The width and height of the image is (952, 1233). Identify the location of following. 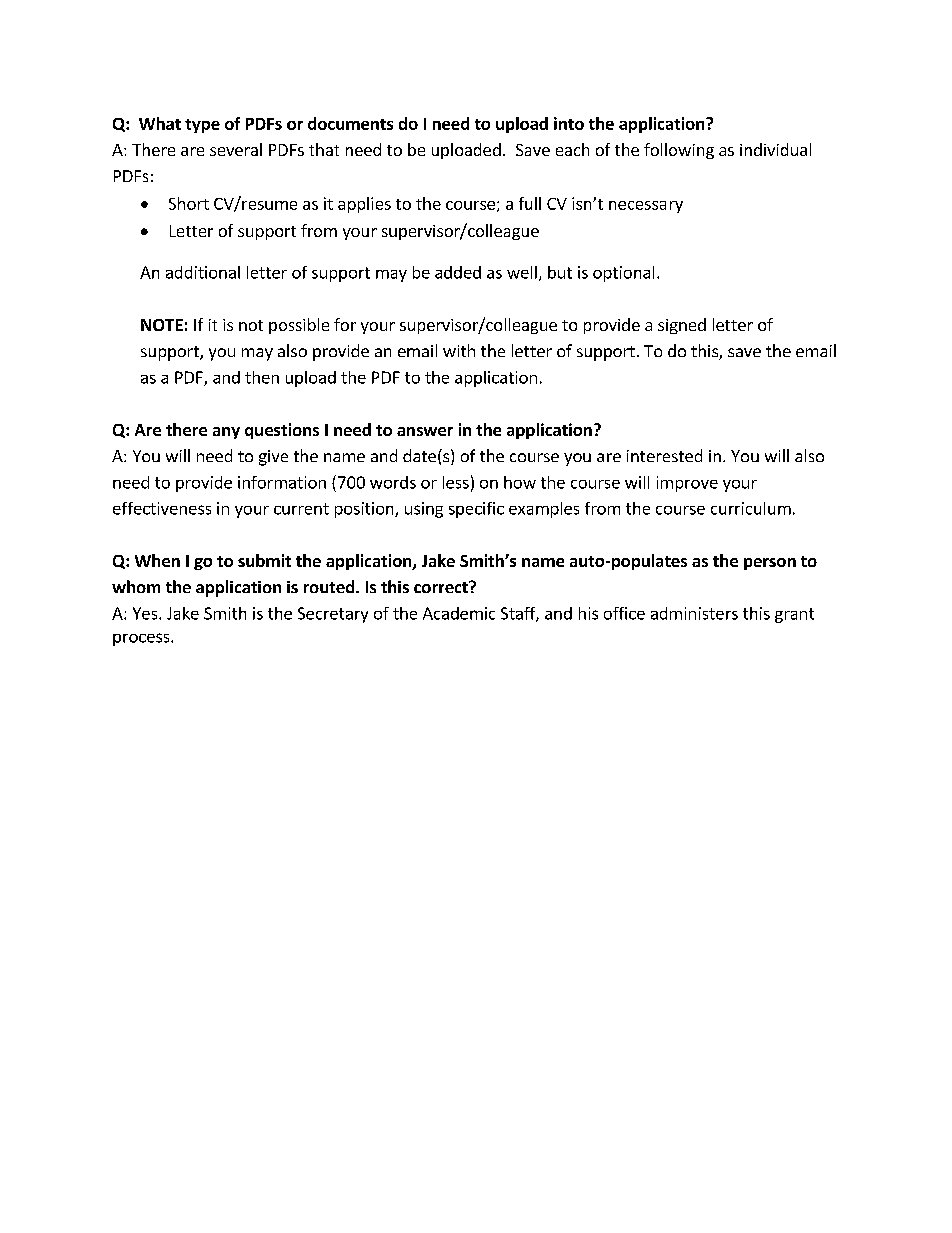
(679, 151).
